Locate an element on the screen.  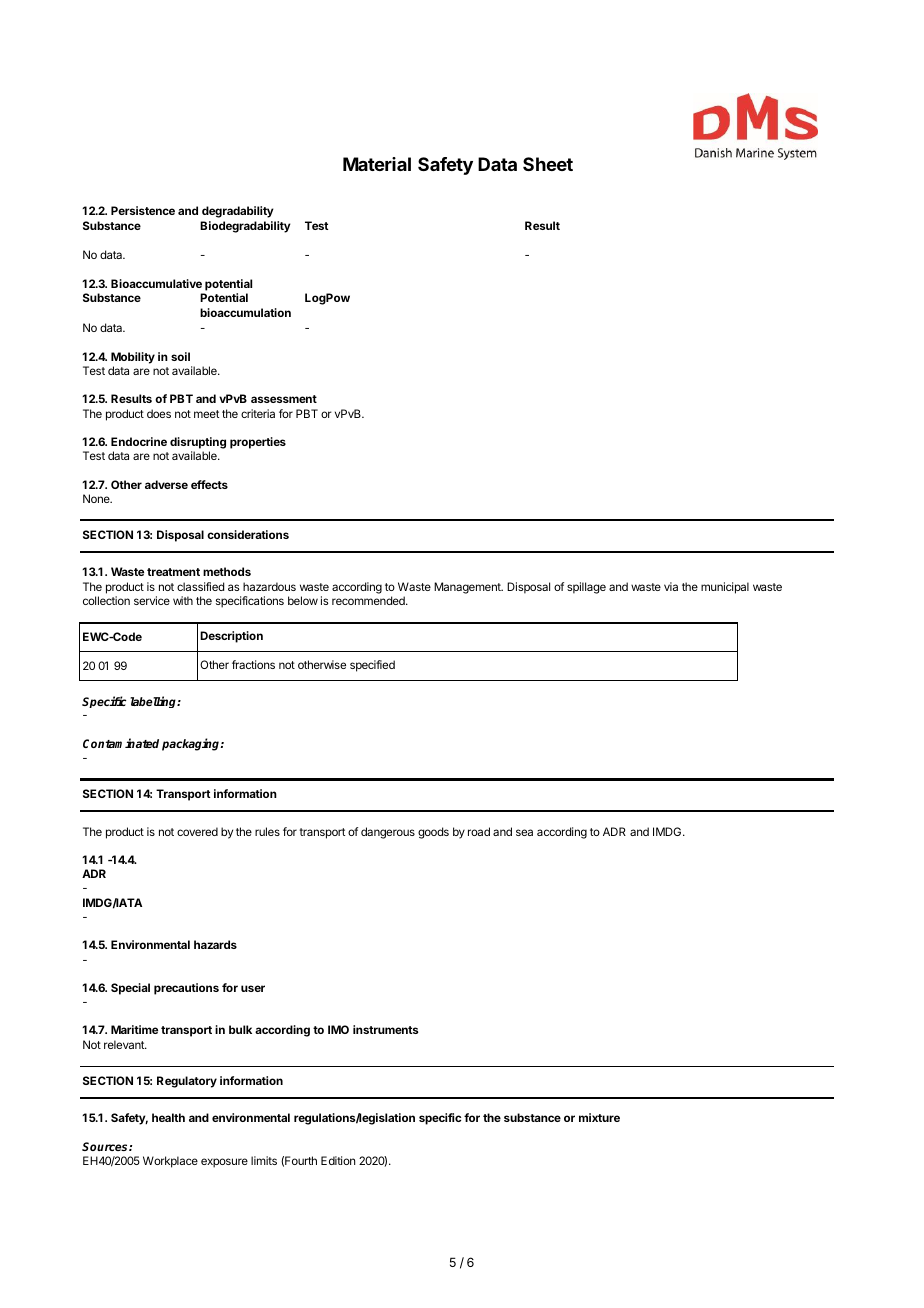
Edition is located at coordinates (338, 1160).
